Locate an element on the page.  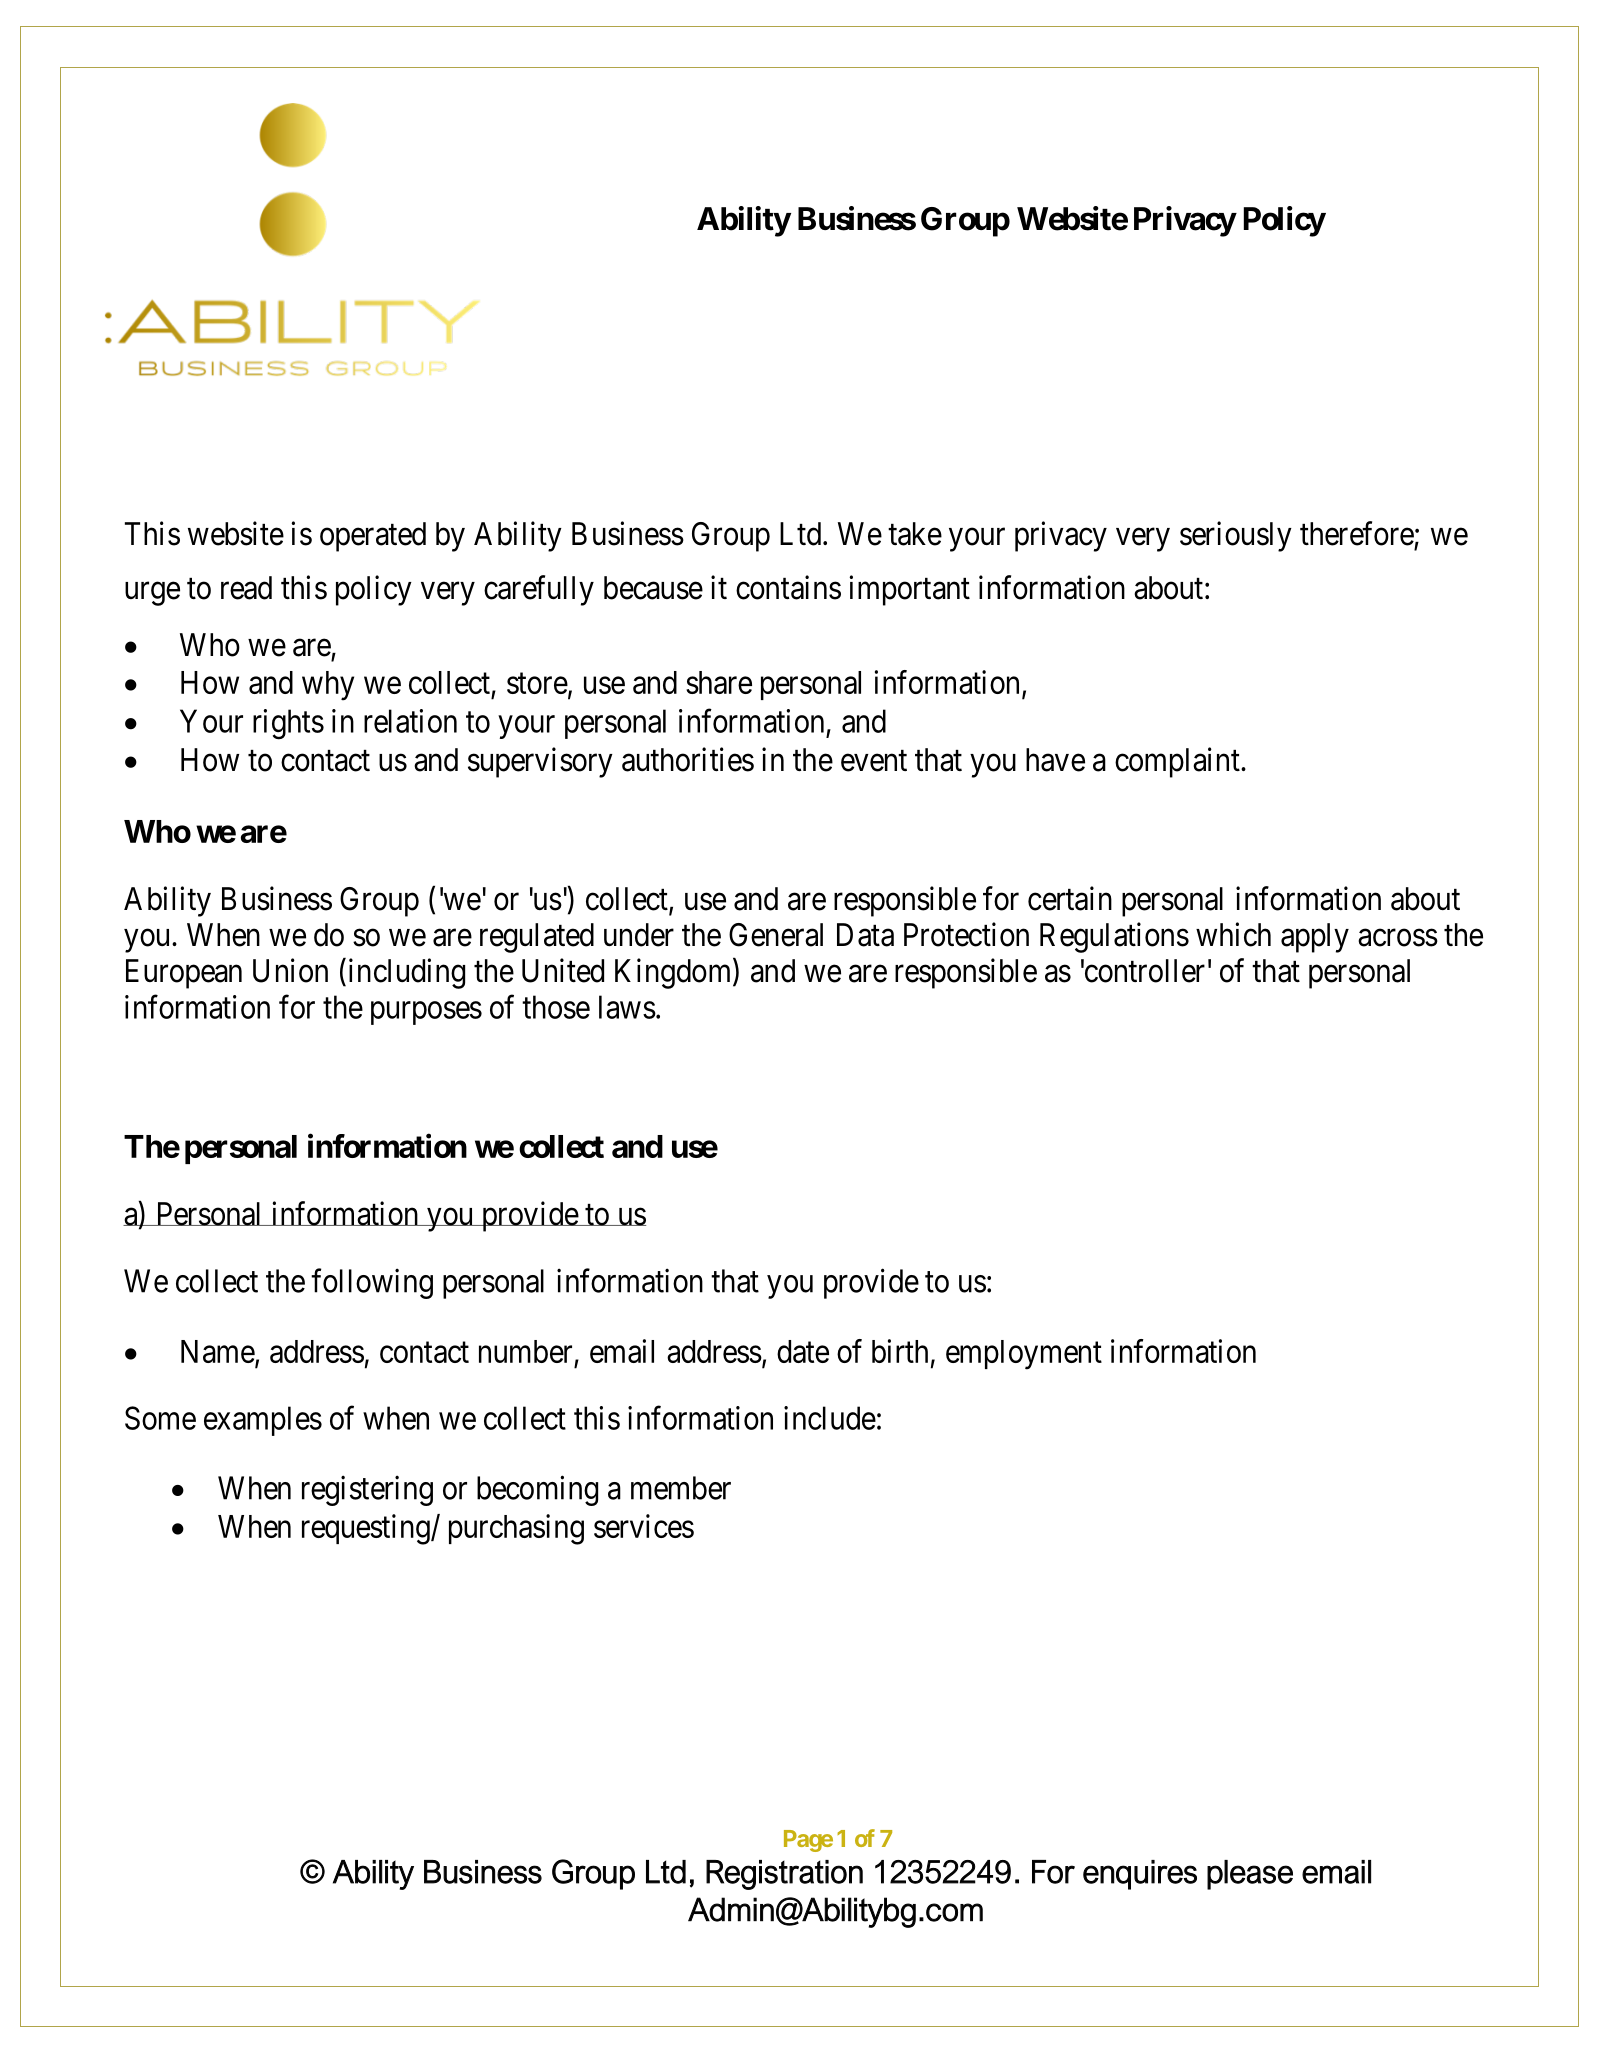
Union is located at coordinates (290, 970).
